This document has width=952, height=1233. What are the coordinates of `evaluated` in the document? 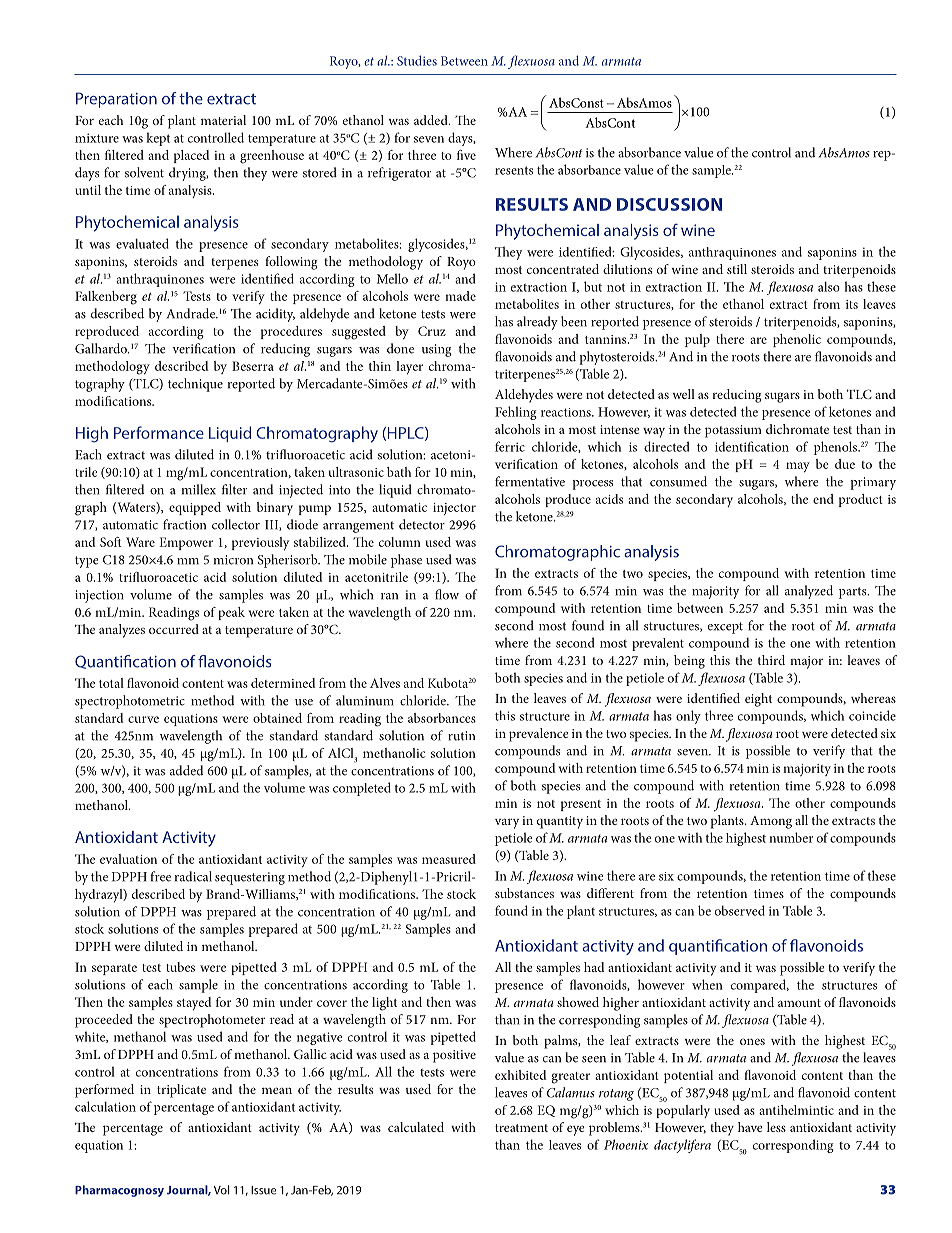 It's located at (142, 243).
